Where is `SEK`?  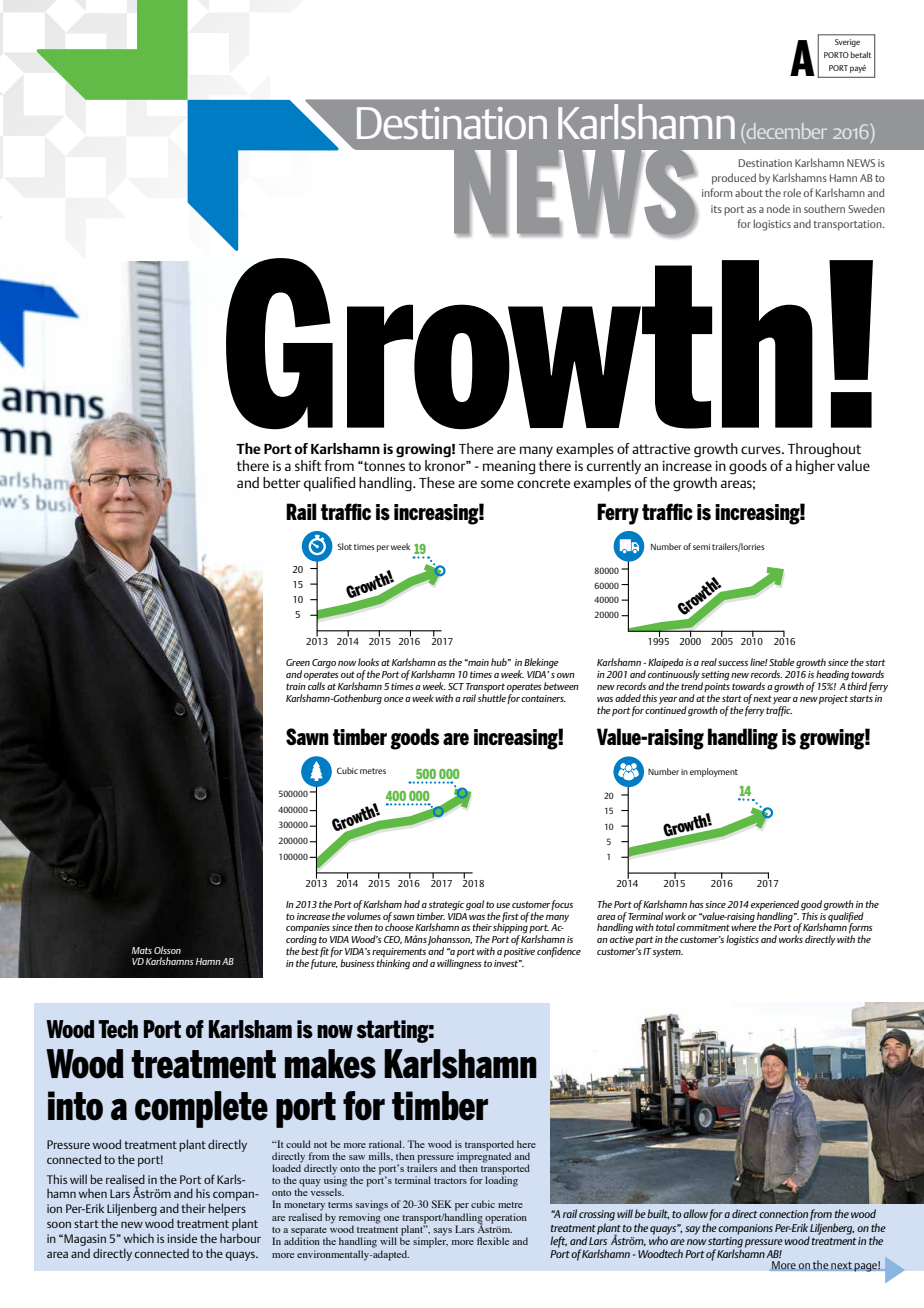
SEK is located at coordinates (442, 1204).
